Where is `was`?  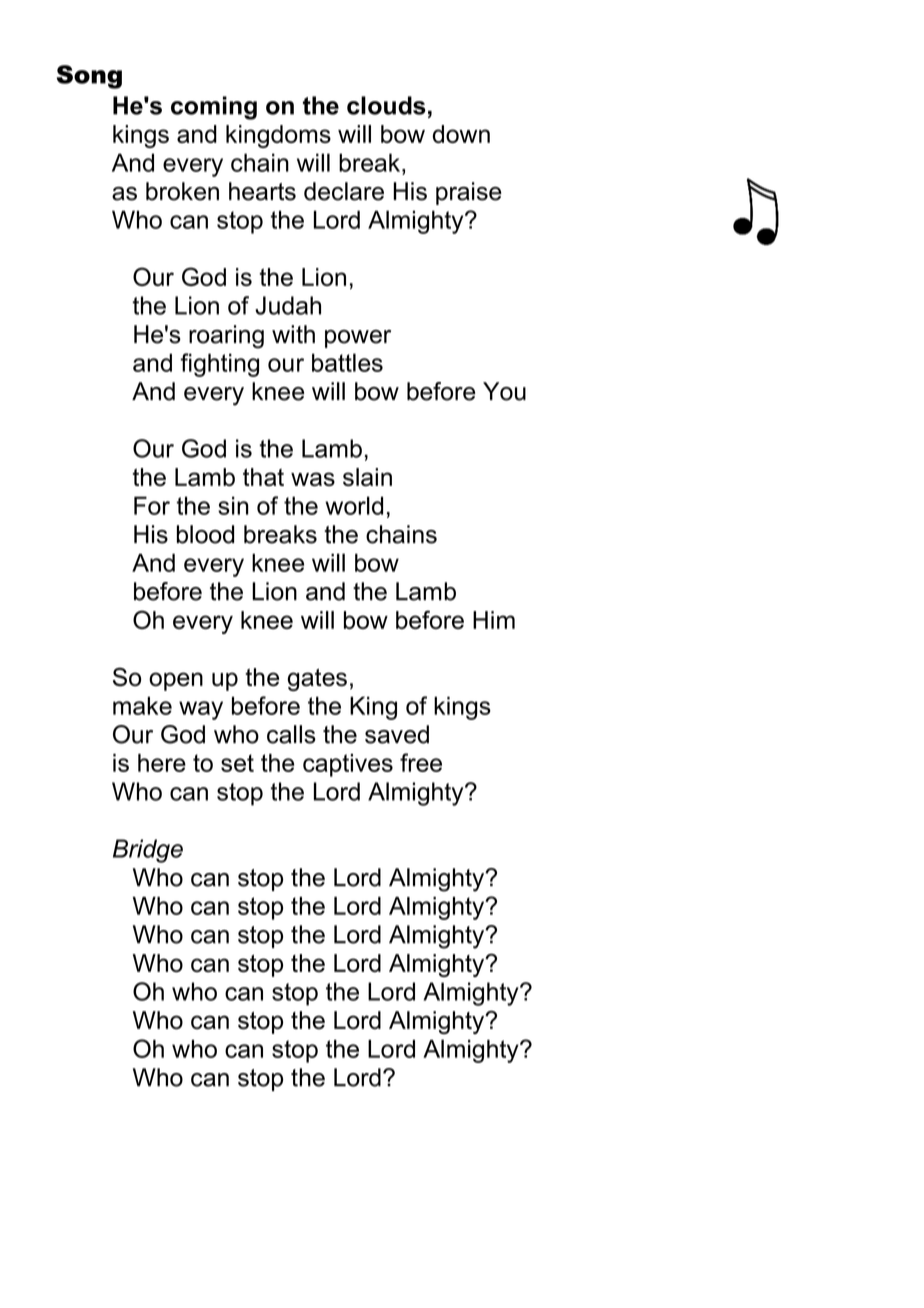
was is located at coordinates (313, 479).
